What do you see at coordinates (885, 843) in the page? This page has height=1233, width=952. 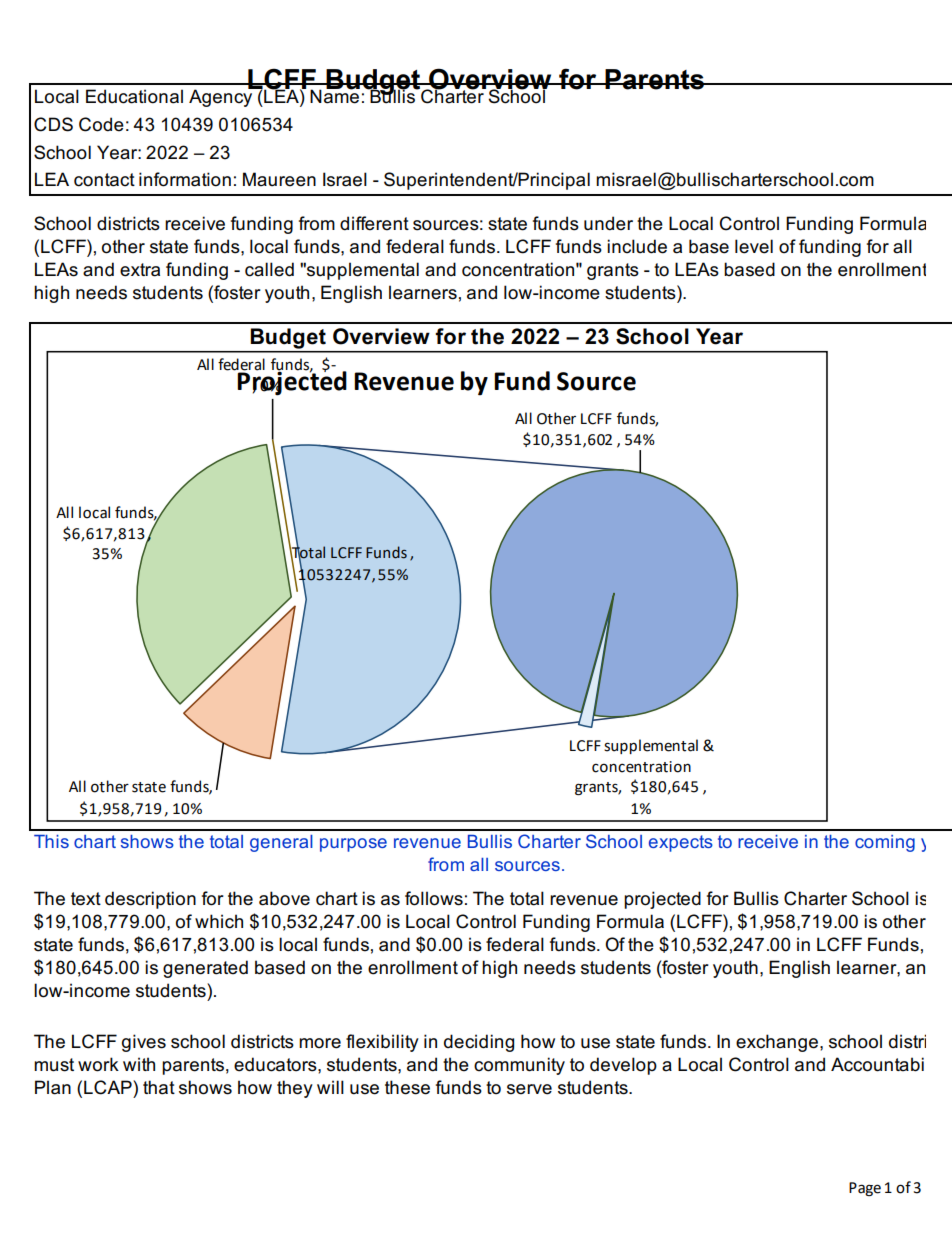 I see `coming` at bounding box center [885, 843].
